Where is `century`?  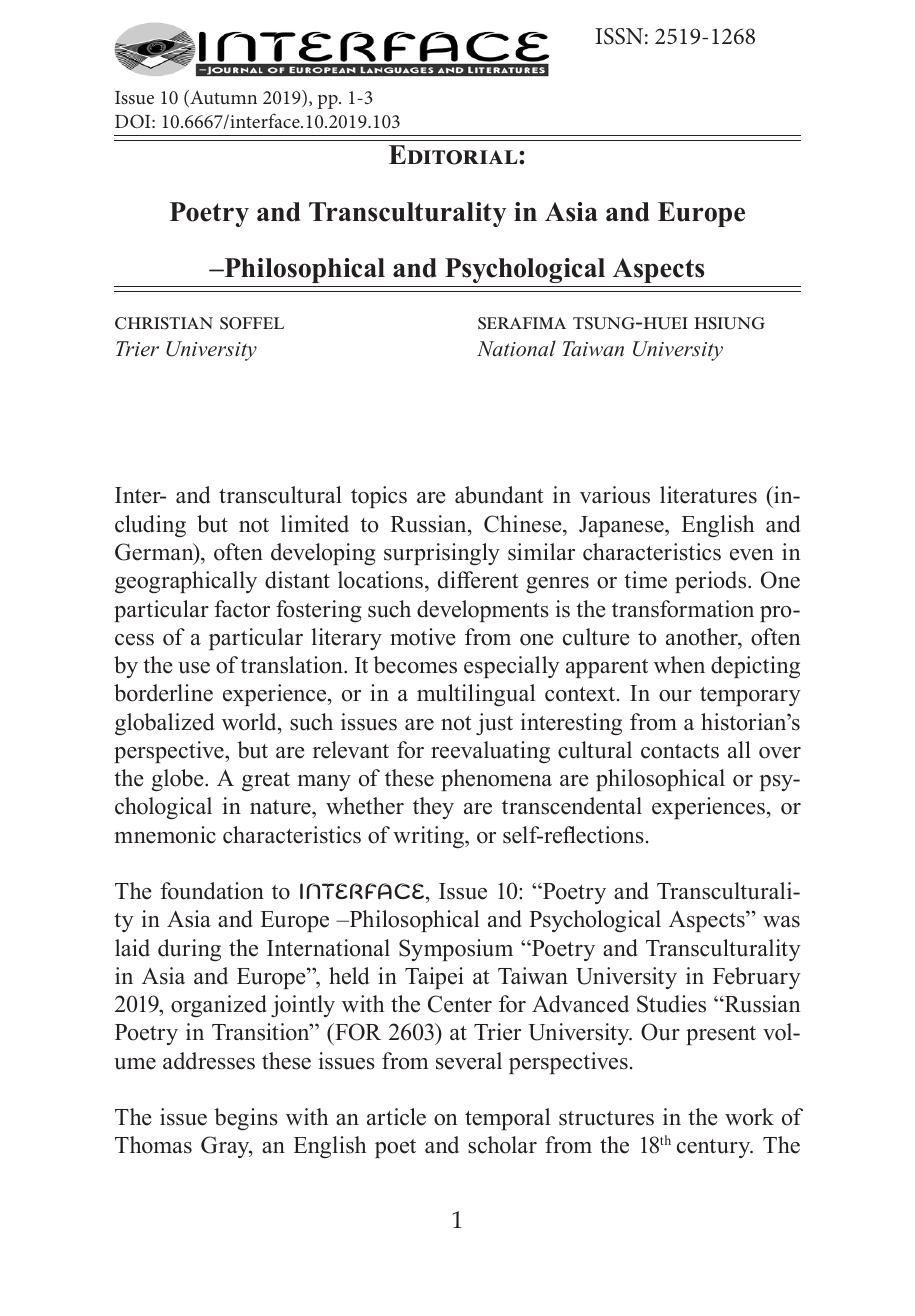 century is located at coordinates (715, 1148).
